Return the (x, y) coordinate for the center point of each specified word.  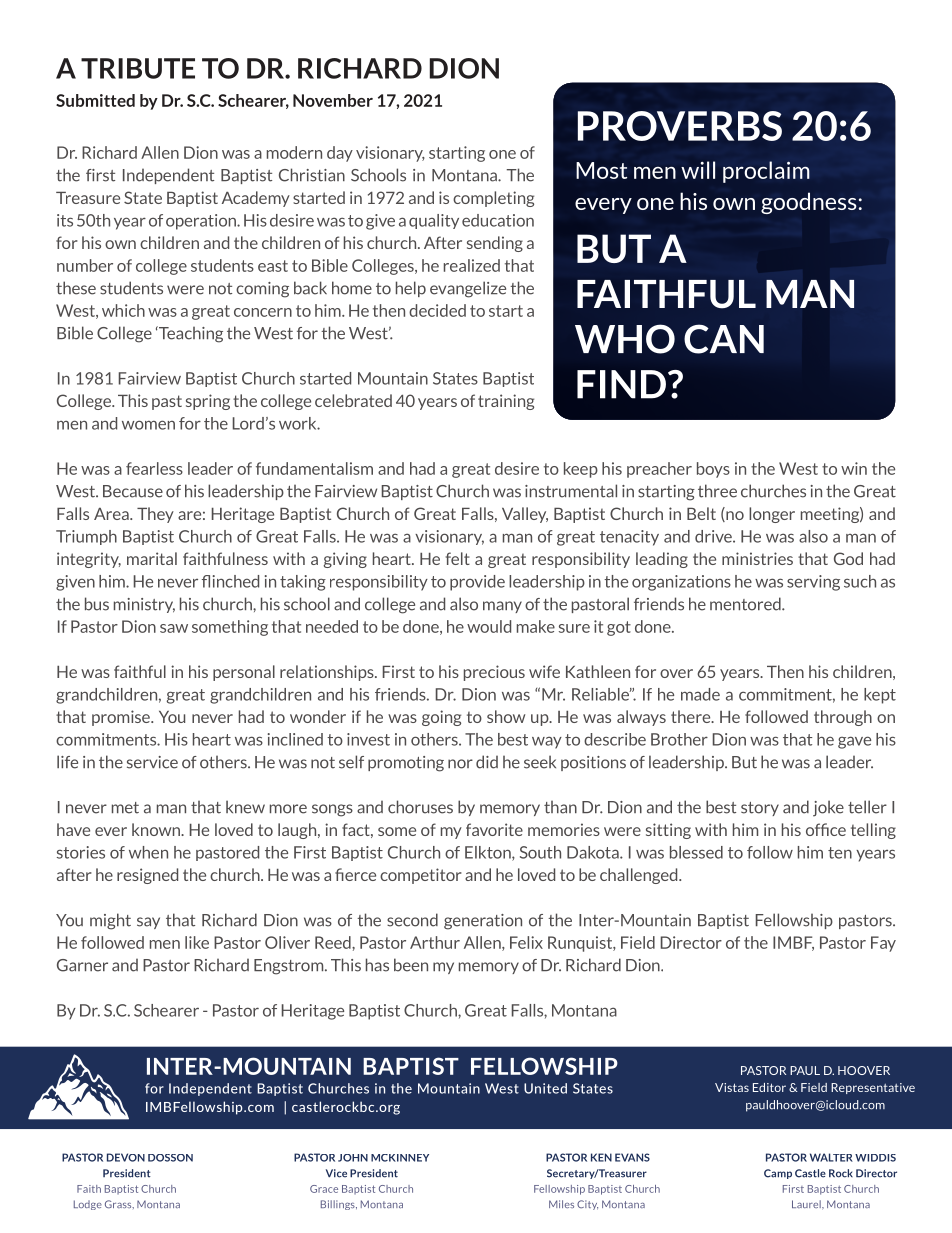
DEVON (126, 1157)
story (760, 809)
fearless (154, 468)
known (157, 829)
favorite (494, 829)
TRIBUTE (138, 68)
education (498, 220)
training (506, 402)
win (854, 468)
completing (493, 199)
